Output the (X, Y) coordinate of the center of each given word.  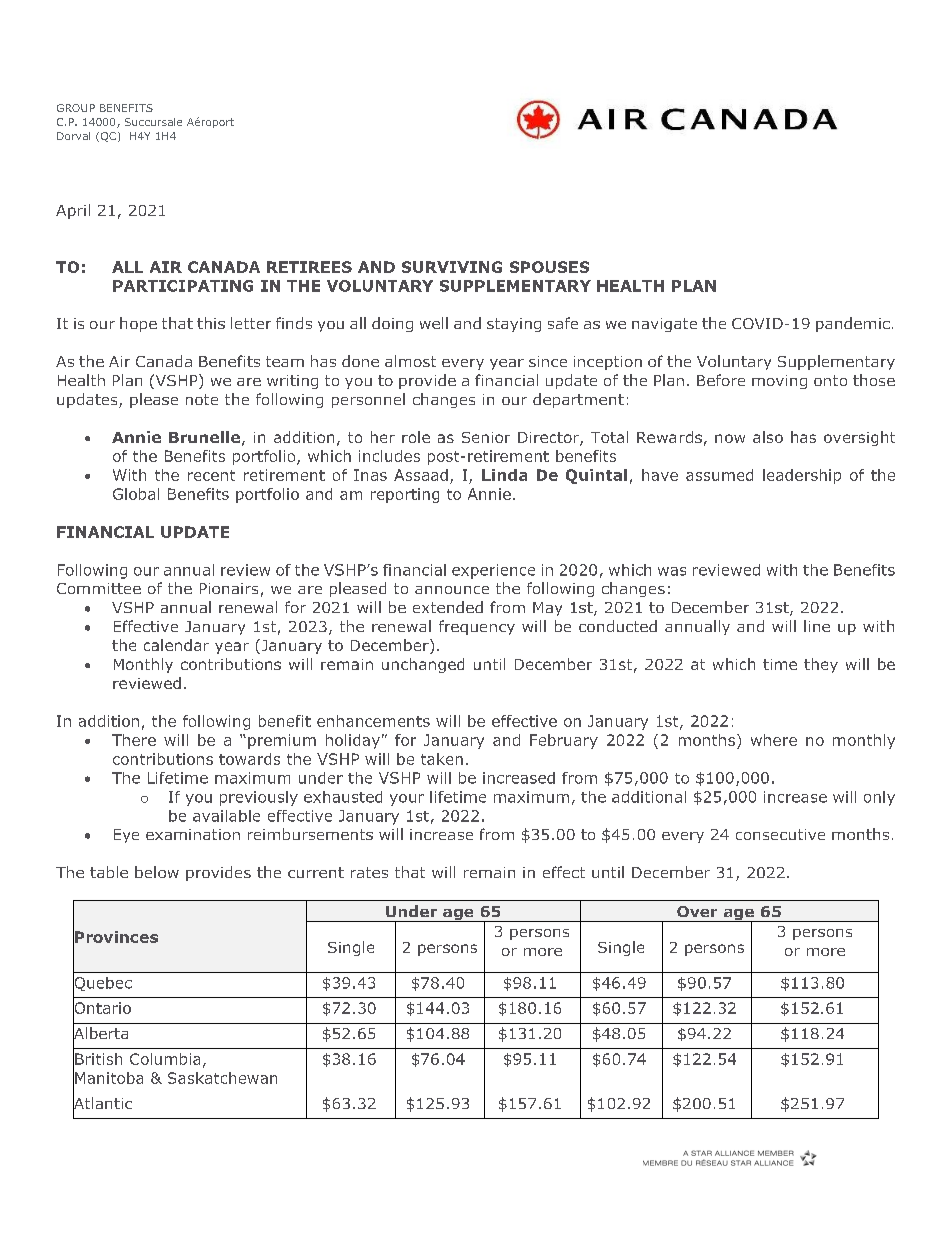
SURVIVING (452, 267)
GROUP (76, 108)
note (202, 399)
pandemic (853, 324)
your (407, 800)
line (817, 626)
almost (410, 361)
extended (448, 607)
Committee (99, 588)
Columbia (165, 1059)
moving (779, 382)
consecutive (780, 834)
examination (193, 834)
